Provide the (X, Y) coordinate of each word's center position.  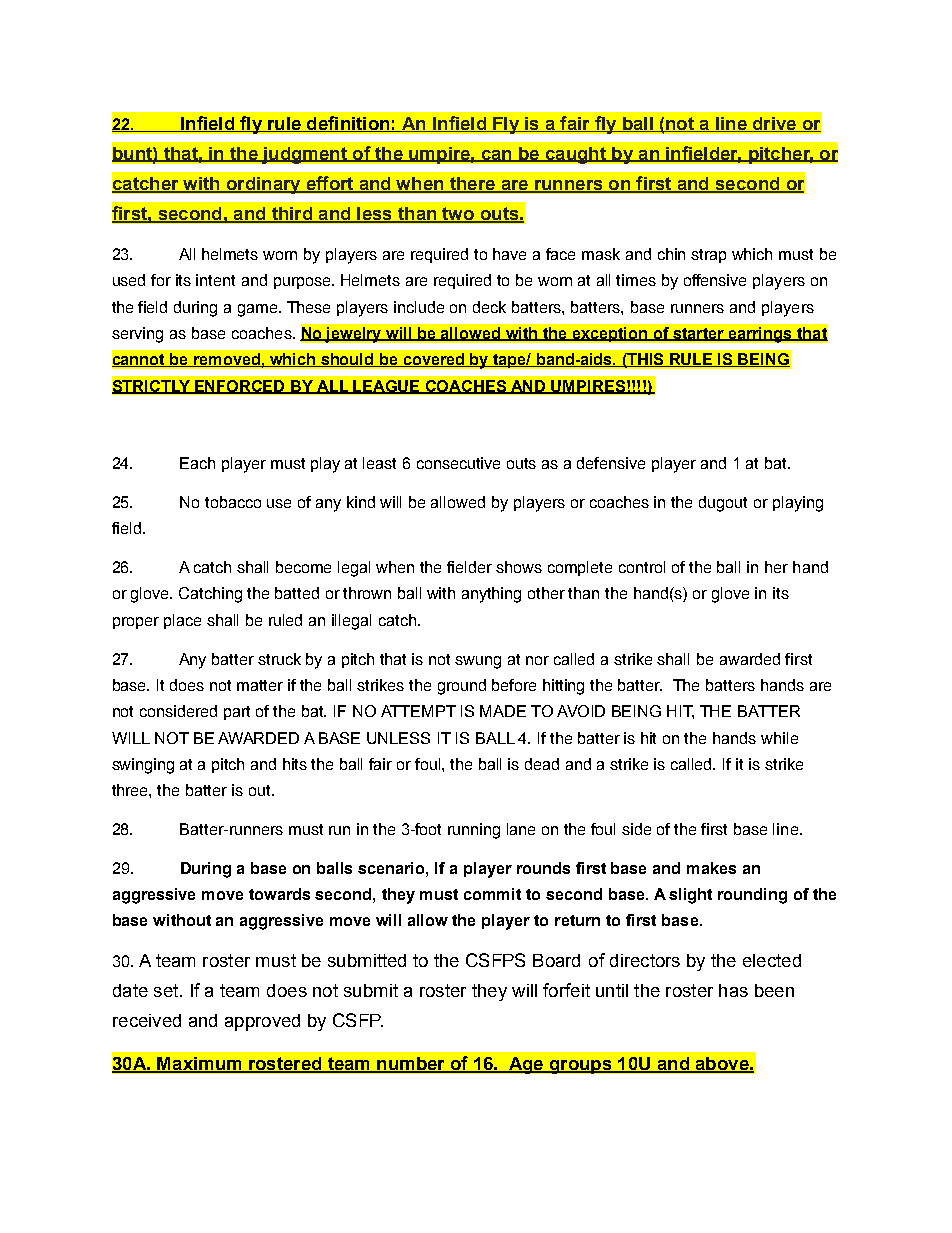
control (642, 567)
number (411, 1065)
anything (491, 595)
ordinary (263, 185)
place (182, 621)
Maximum (199, 1065)
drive (774, 124)
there (472, 184)
